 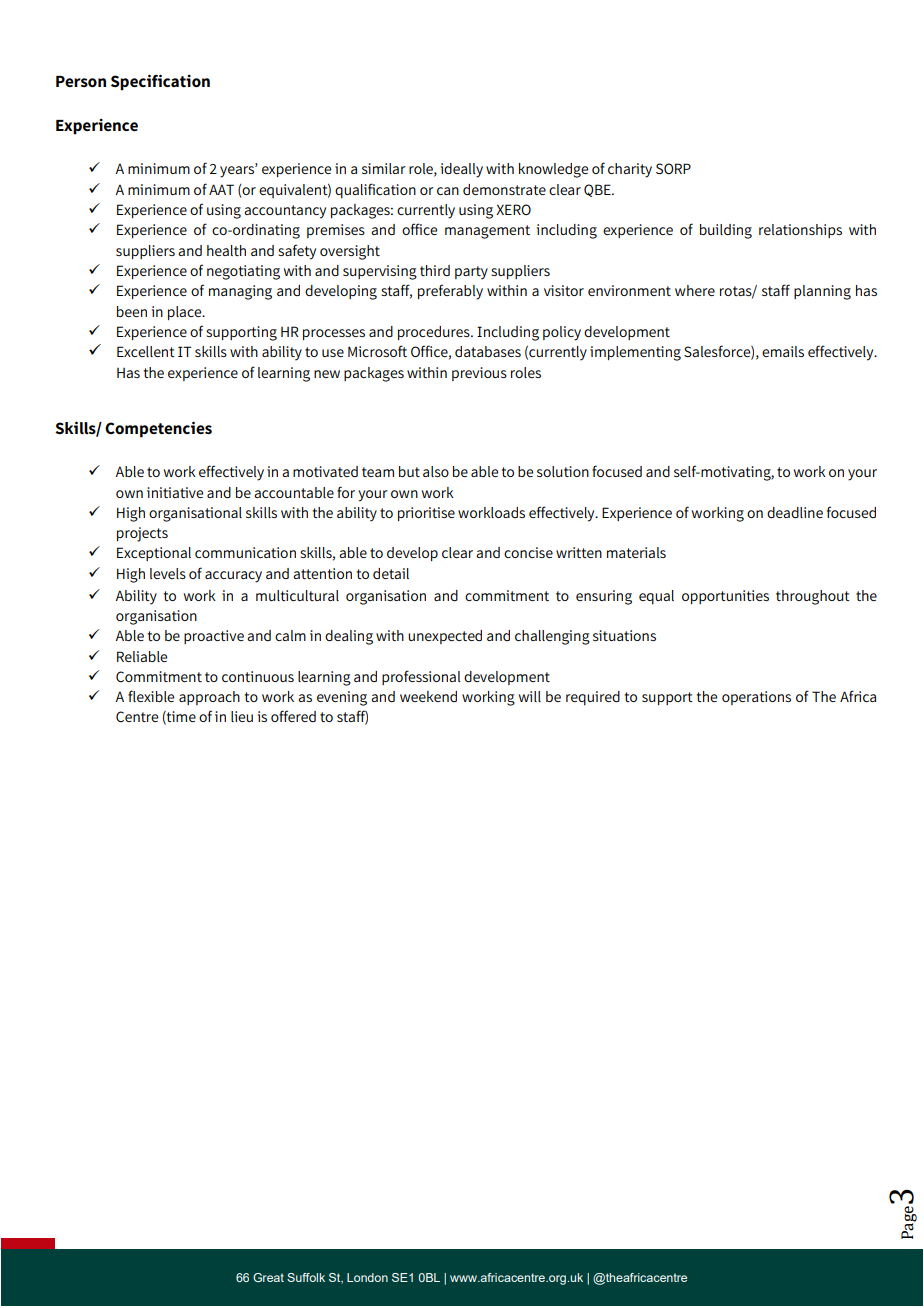 I want to click on Great, so click(x=268, y=1277).
